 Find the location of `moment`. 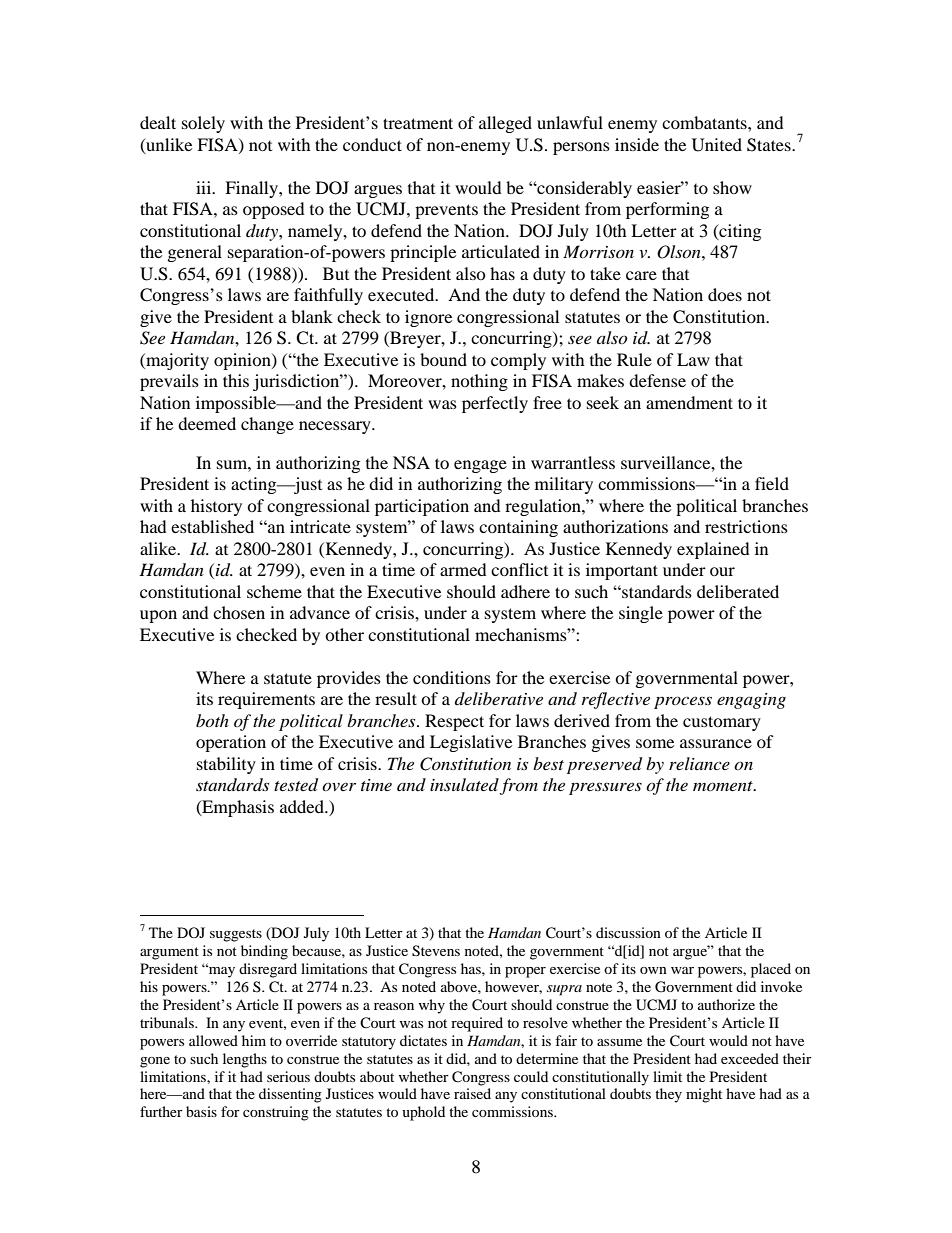

moment is located at coordinates (724, 786).
